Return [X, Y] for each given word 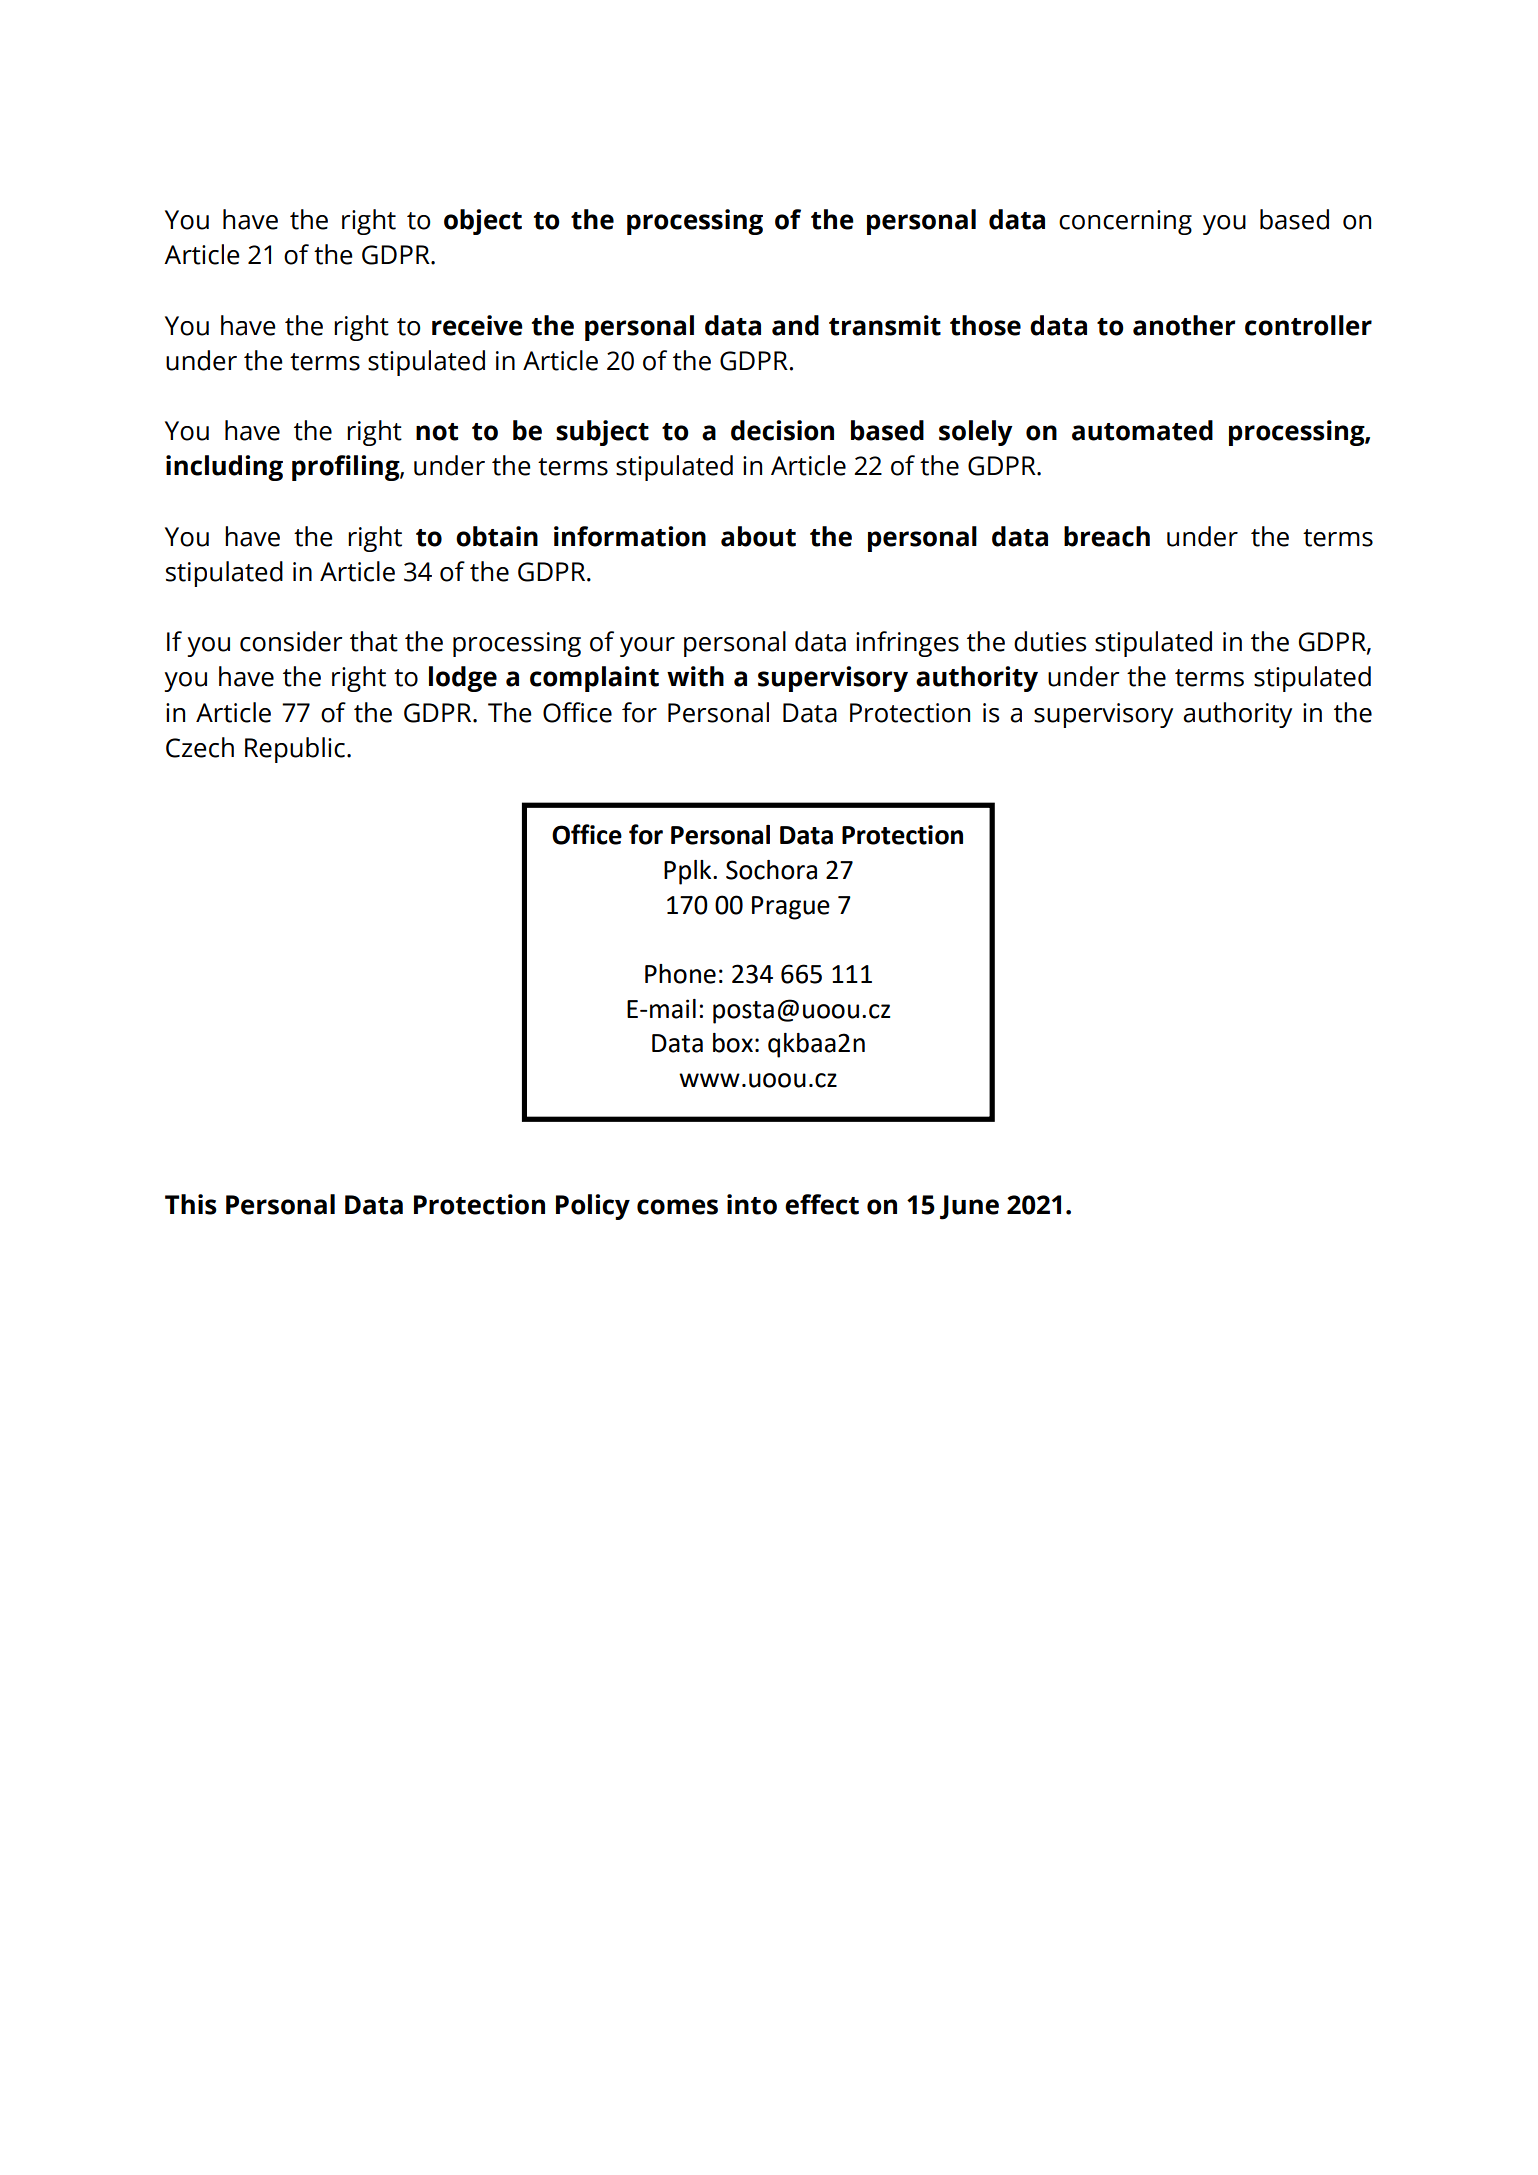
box [733, 1043]
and [795, 325]
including [224, 468]
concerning [1125, 222]
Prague [791, 908]
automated [1142, 430]
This [191, 1204]
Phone [680, 974]
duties [1050, 641]
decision [782, 430]
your [647, 647]
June [969, 1207]
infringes [907, 644]
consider [291, 641]
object [483, 222]
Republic [295, 750]
